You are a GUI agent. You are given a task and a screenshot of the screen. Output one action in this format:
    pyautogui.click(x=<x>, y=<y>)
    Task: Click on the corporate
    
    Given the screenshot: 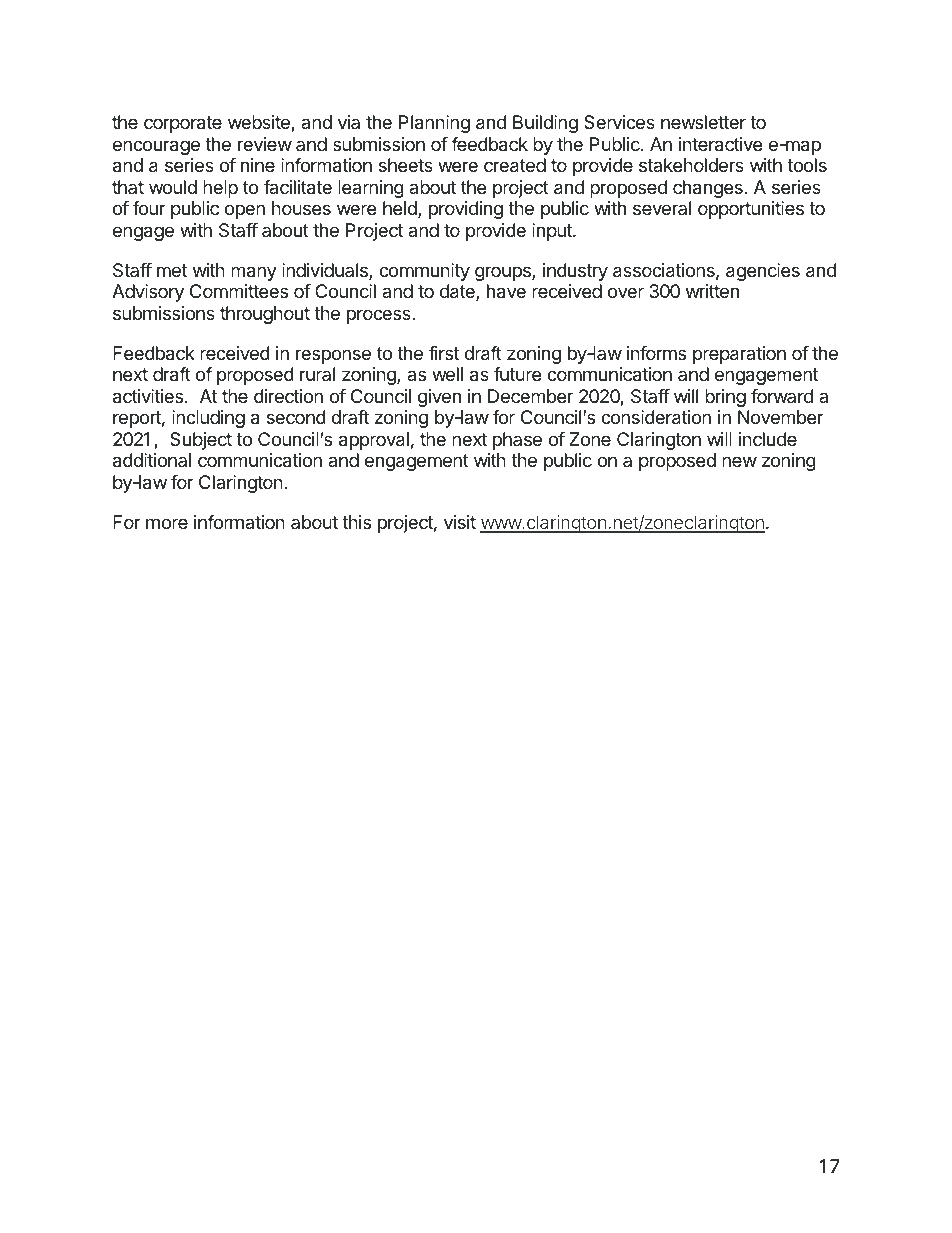 What is the action you would take?
    pyautogui.click(x=183, y=124)
